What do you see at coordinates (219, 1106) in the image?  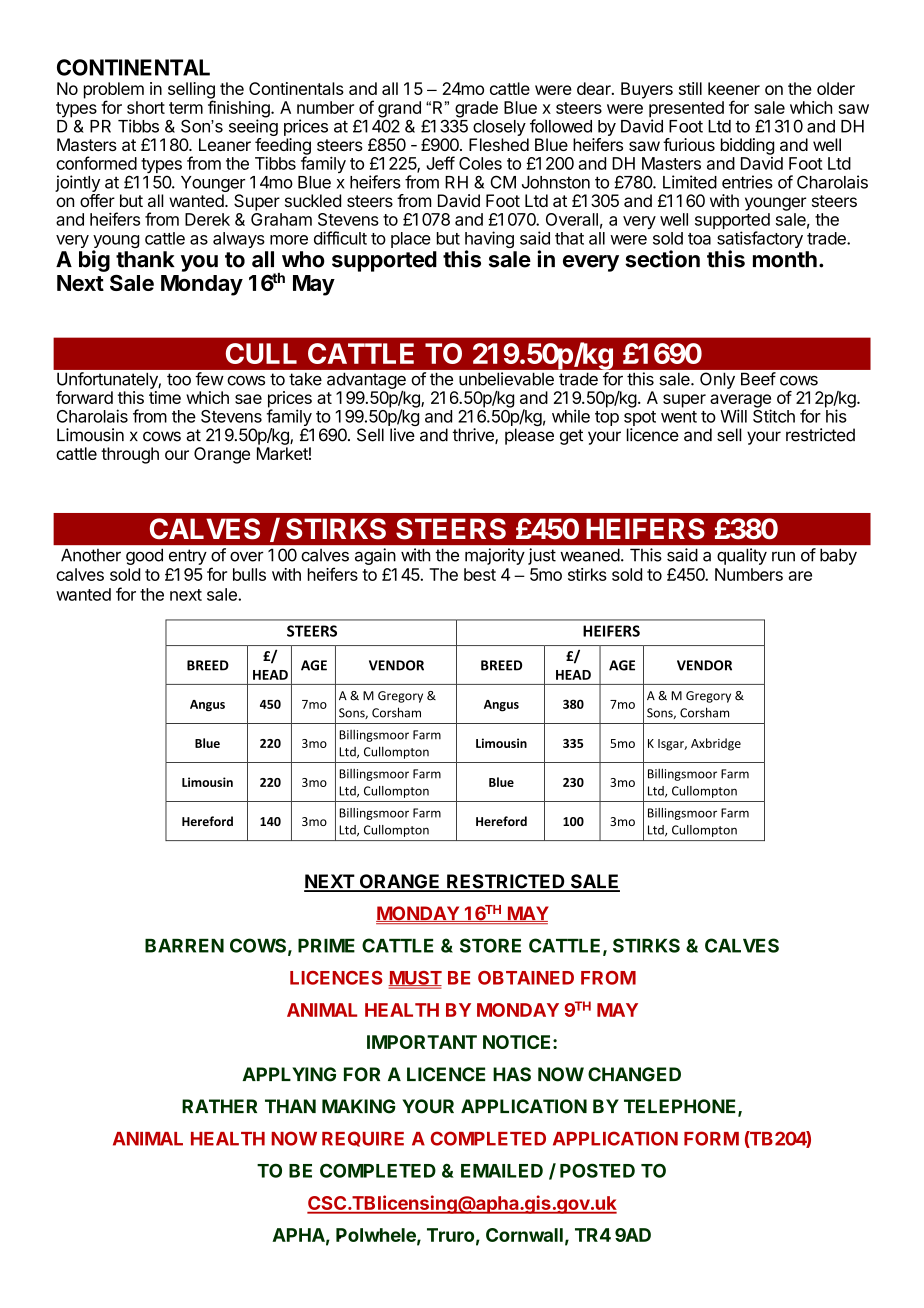 I see `RATHER` at bounding box center [219, 1106].
